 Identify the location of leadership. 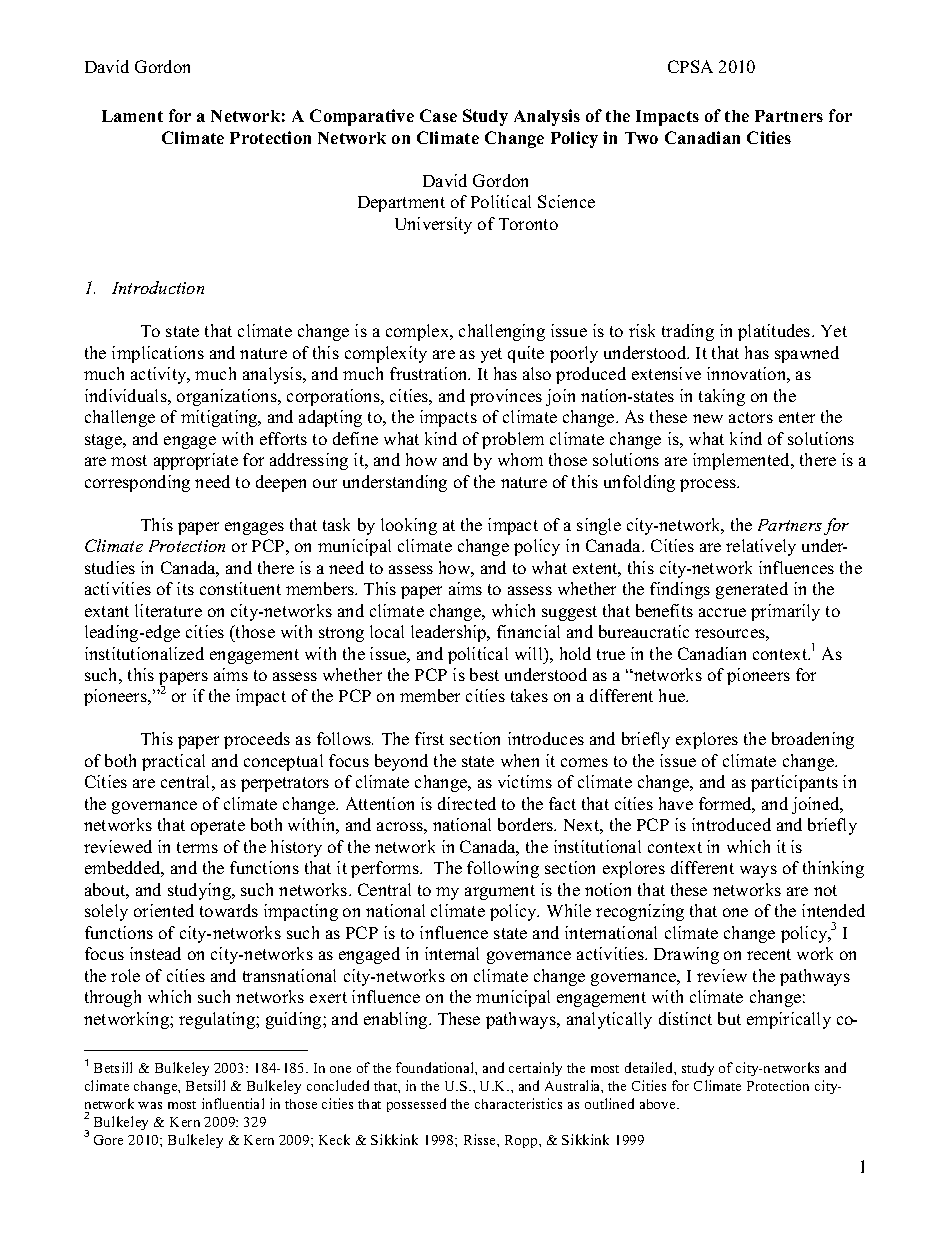
(450, 633).
